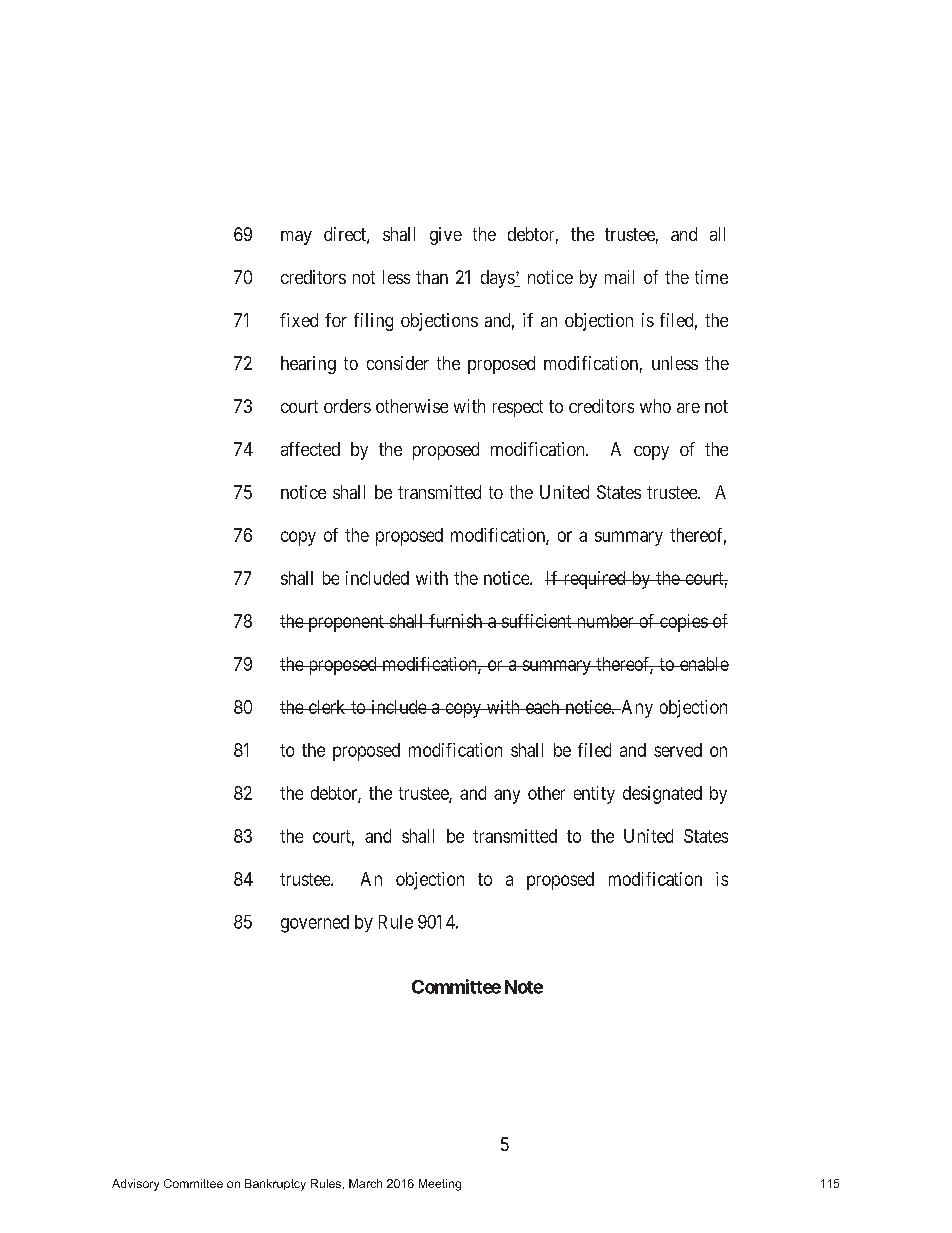  What do you see at coordinates (619, 277) in the document?
I see `mail` at bounding box center [619, 277].
